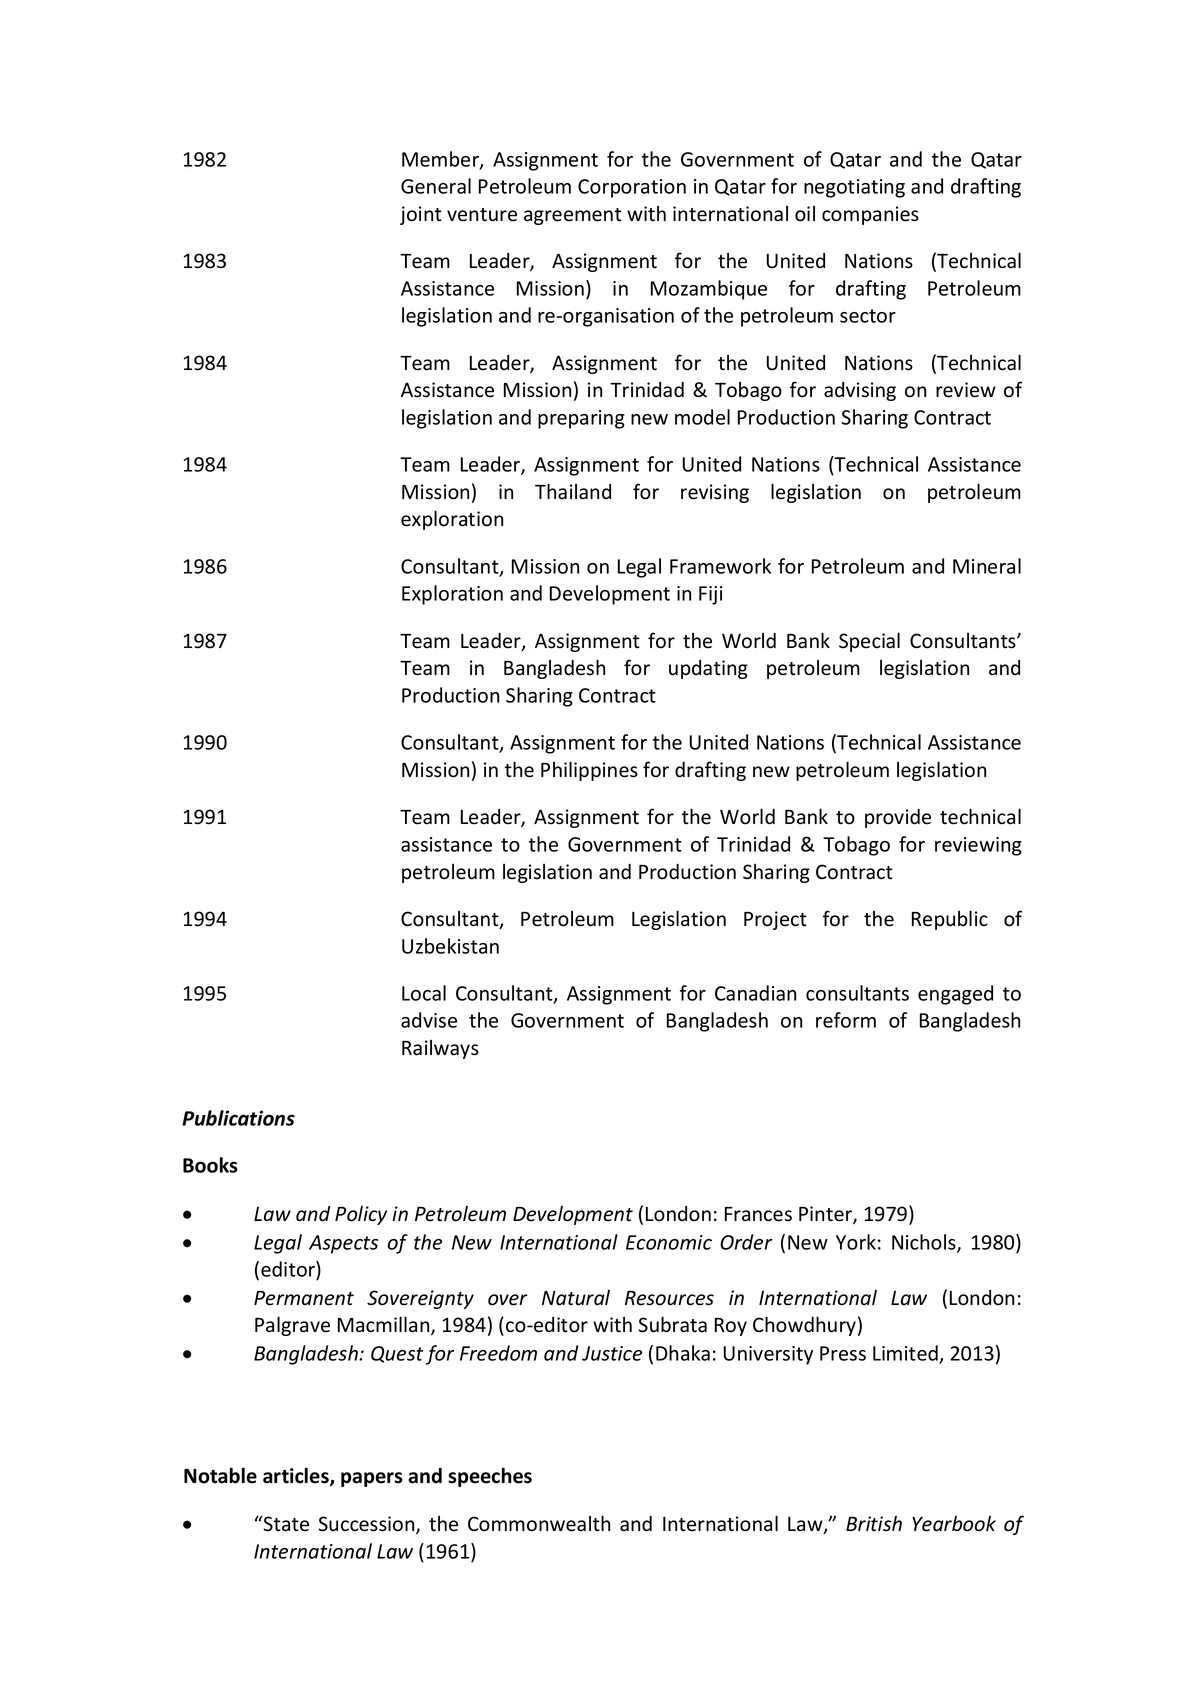 The width and height of the screenshot is (1204, 1704). What do you see at coordinates (860, 391) in the screenshot?
I see `advising` at bounding box center [860, 391].
